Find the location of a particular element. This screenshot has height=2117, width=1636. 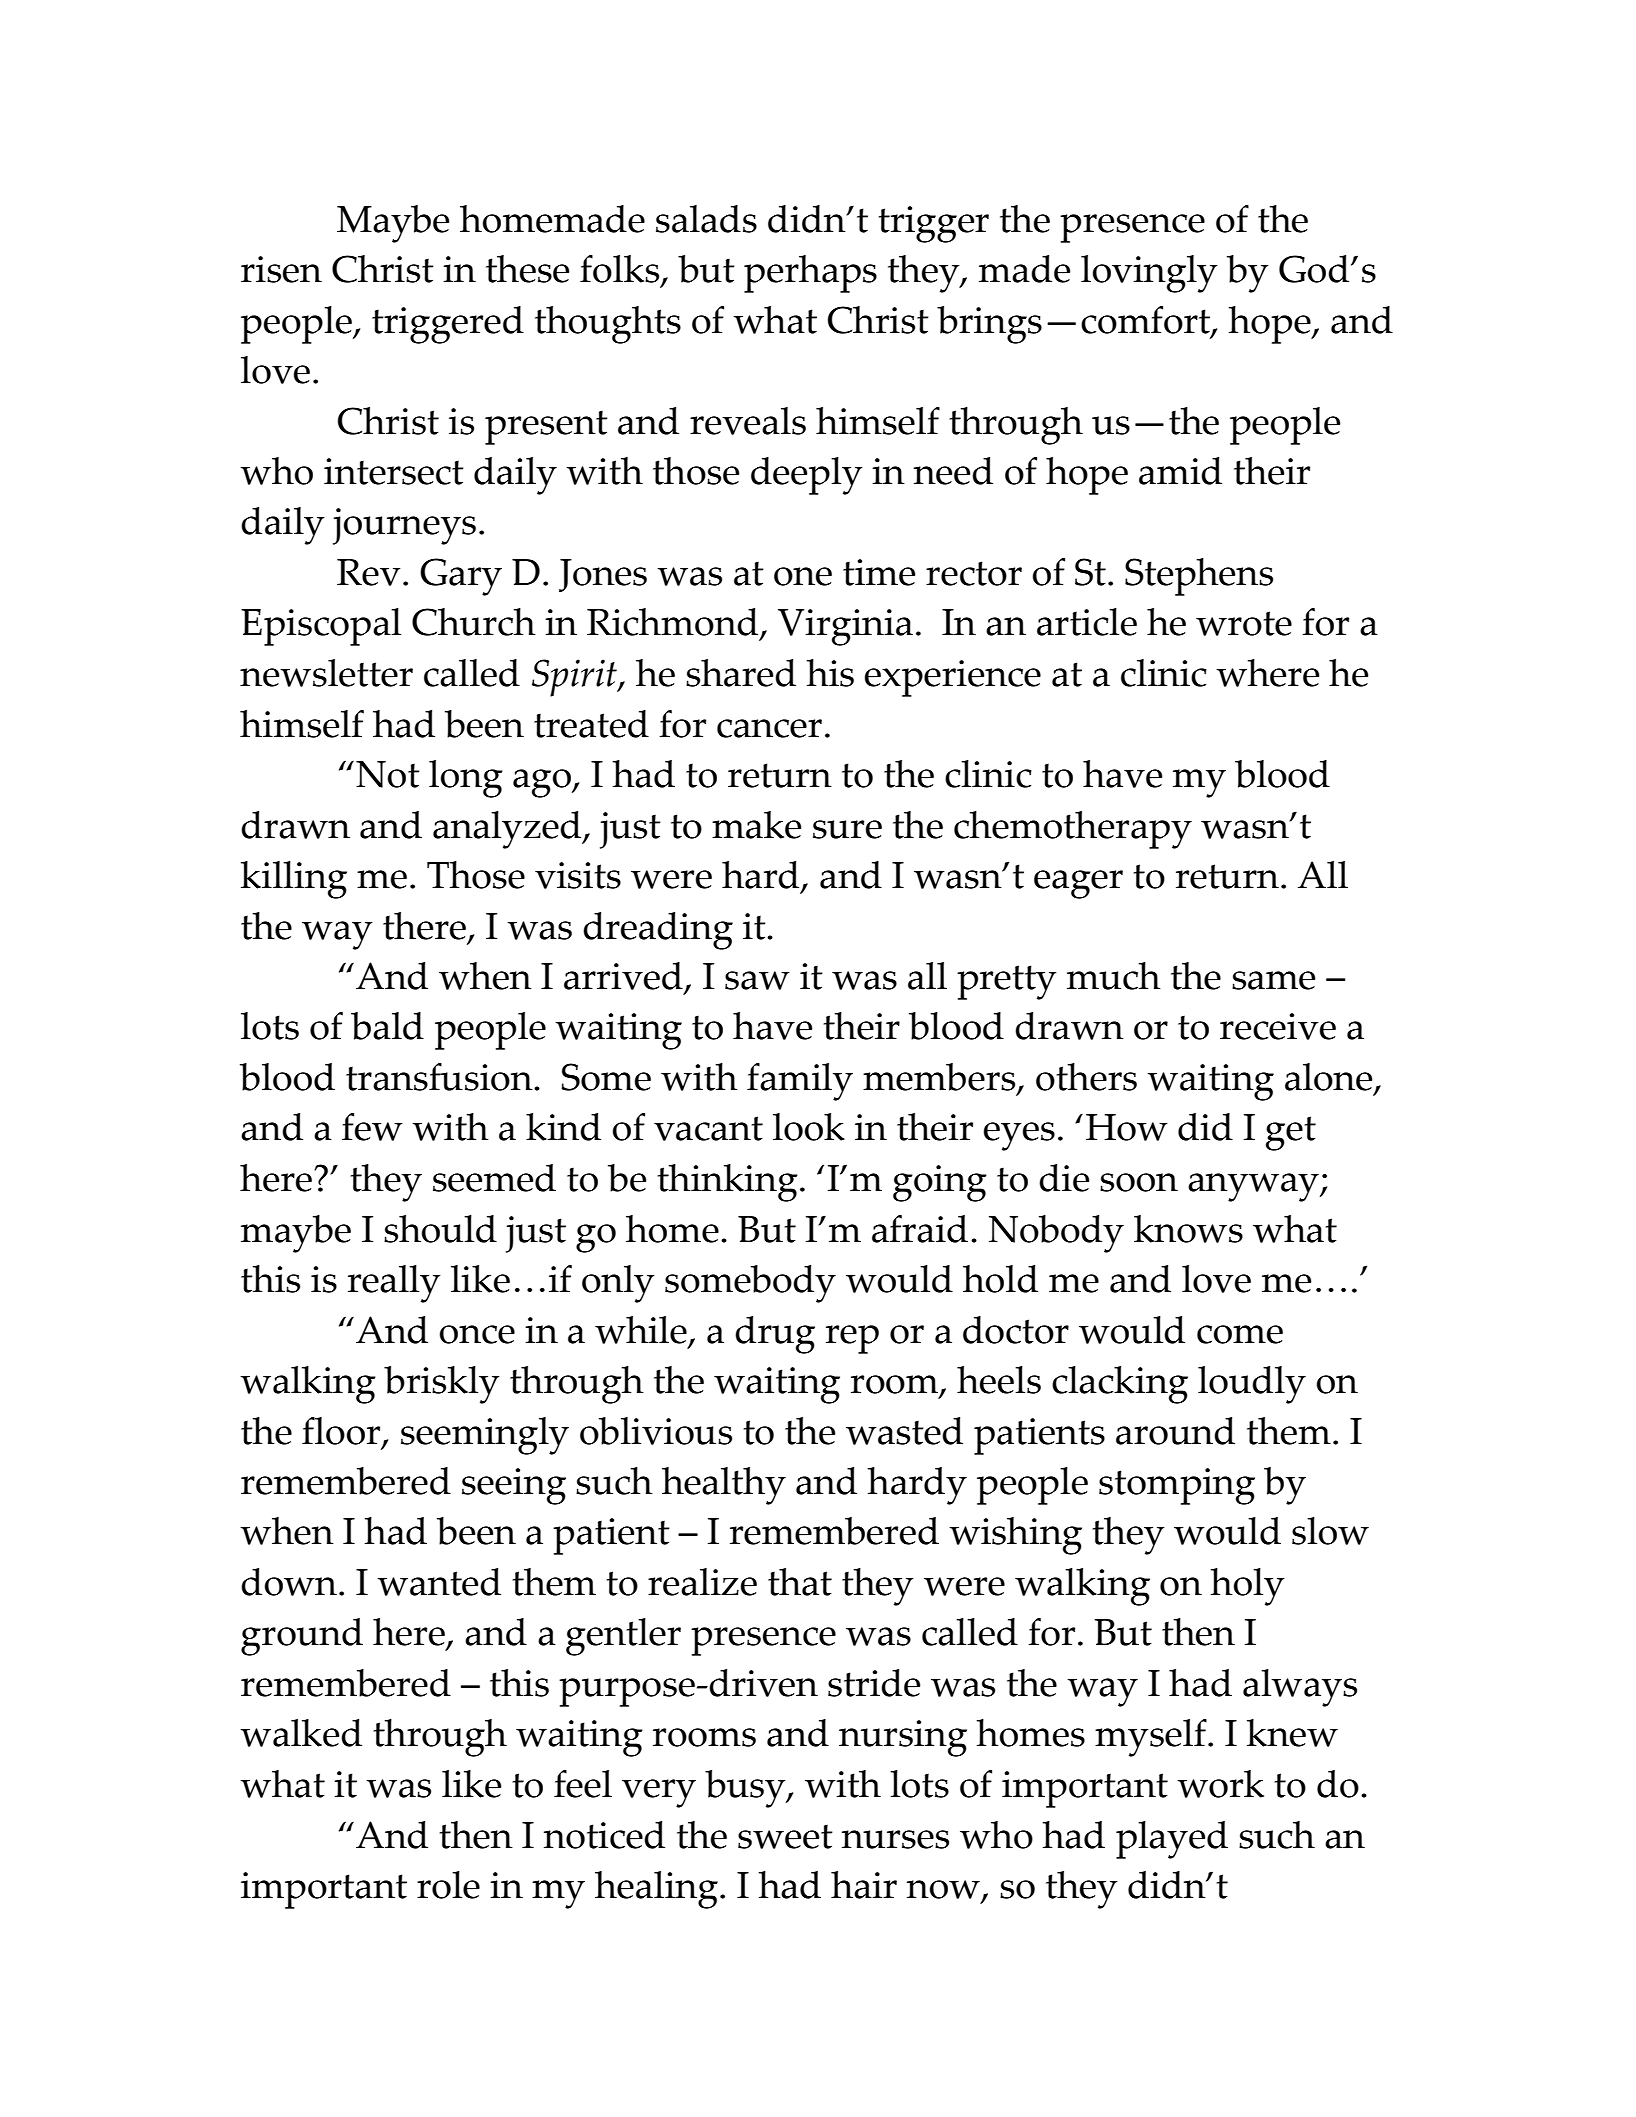

bald is located at coordinates (387, 1026).
